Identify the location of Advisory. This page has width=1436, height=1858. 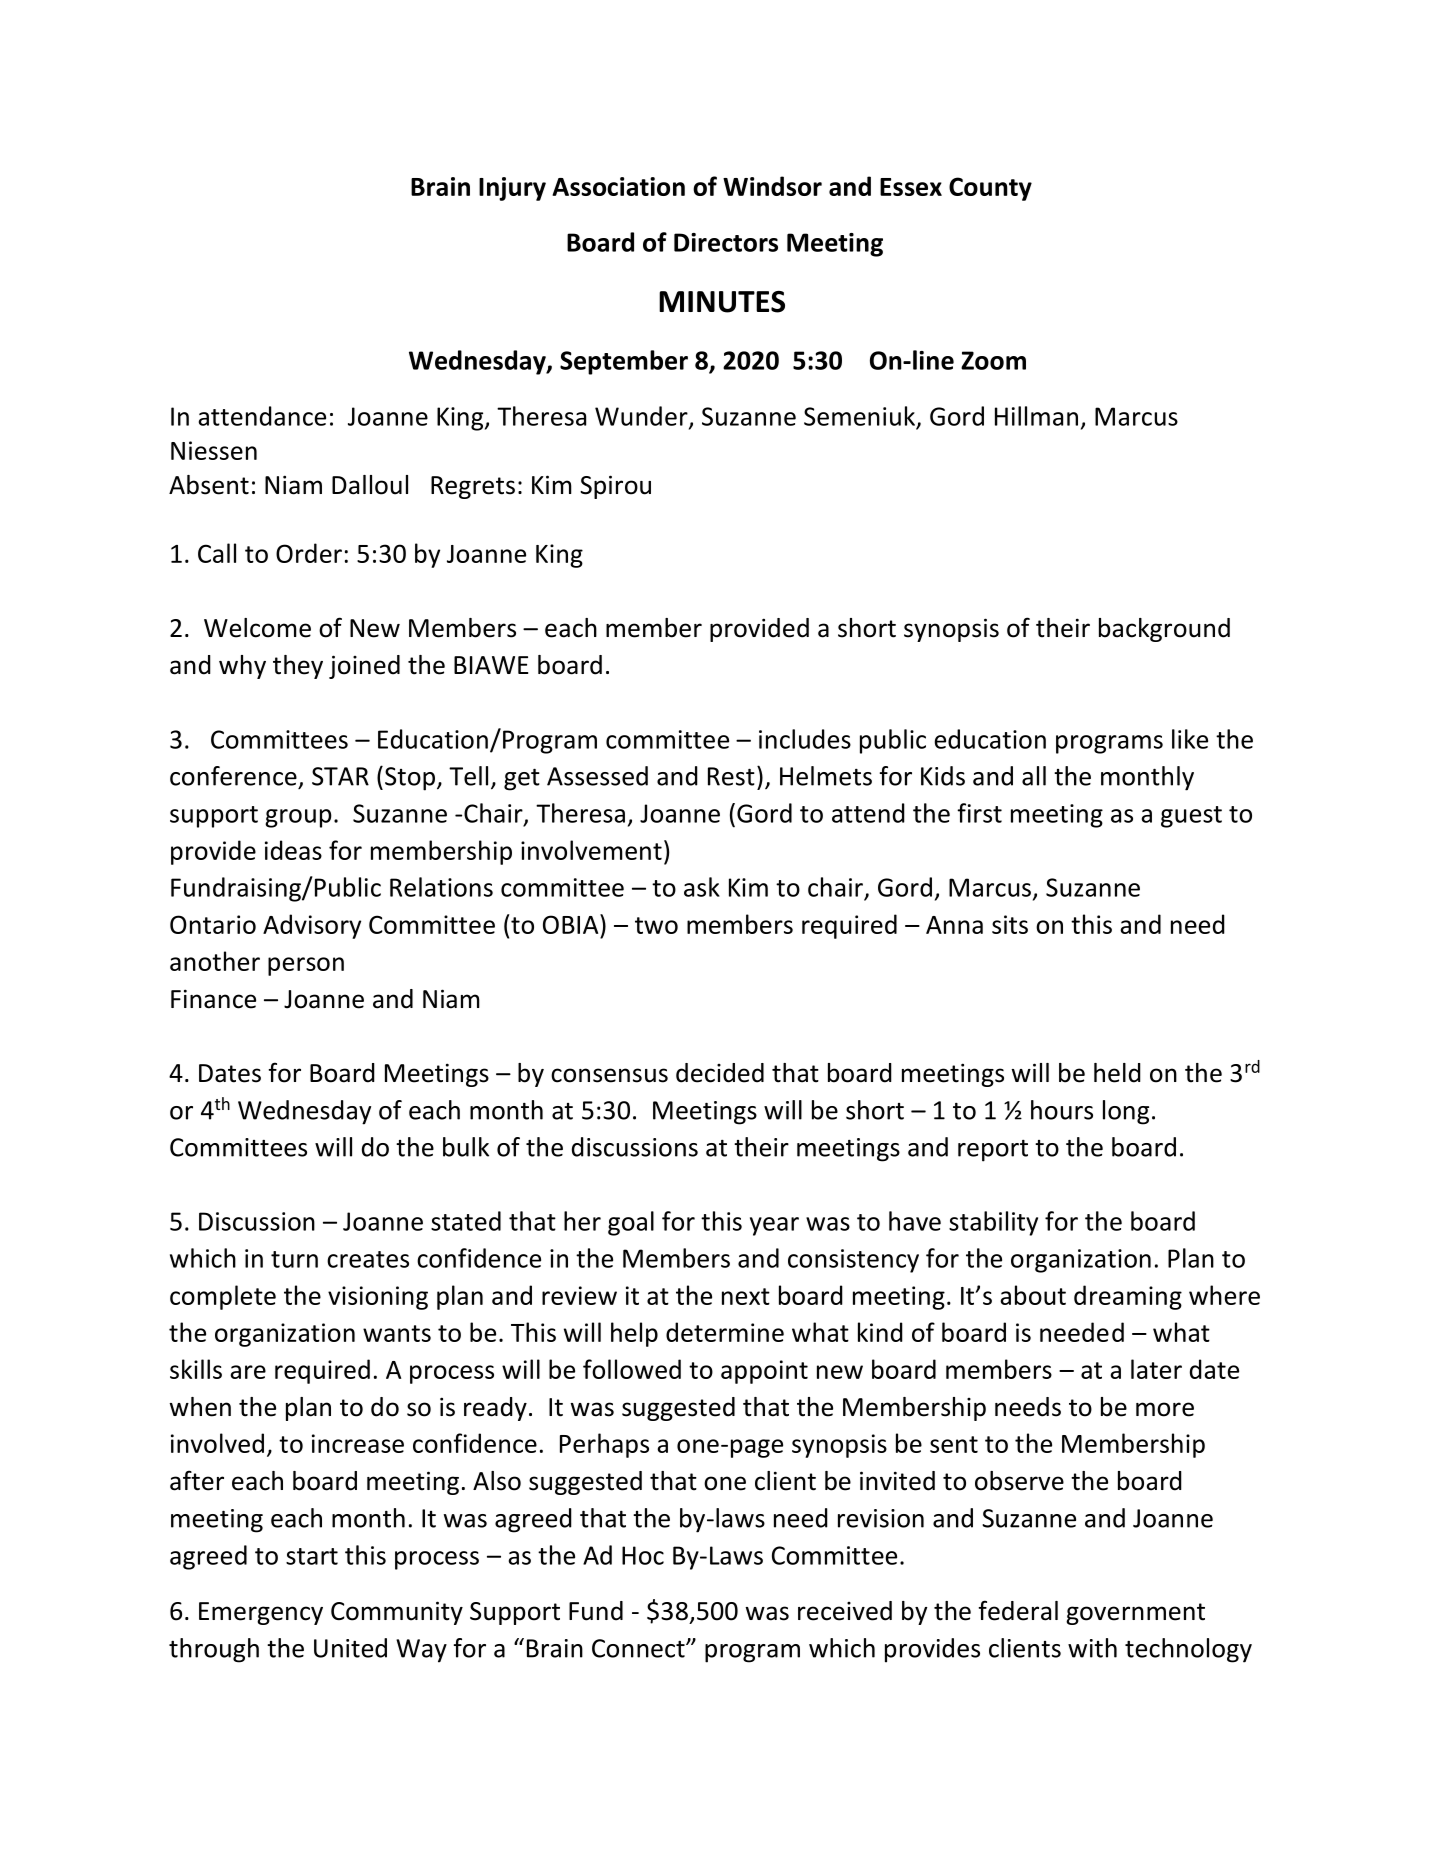
(312, 926).
